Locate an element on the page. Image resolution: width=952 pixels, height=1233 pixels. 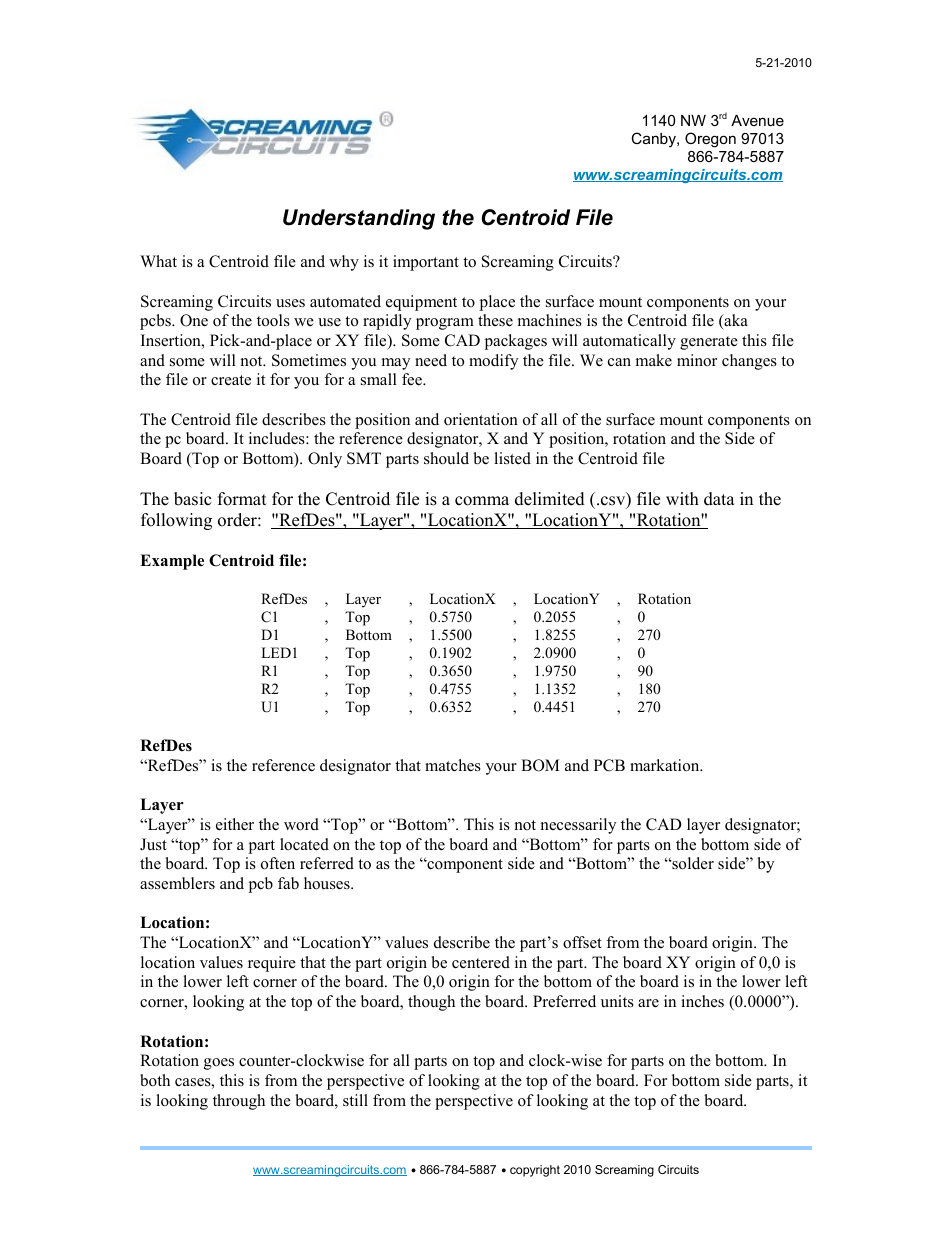
offset is located at coordinates (582, 942).
